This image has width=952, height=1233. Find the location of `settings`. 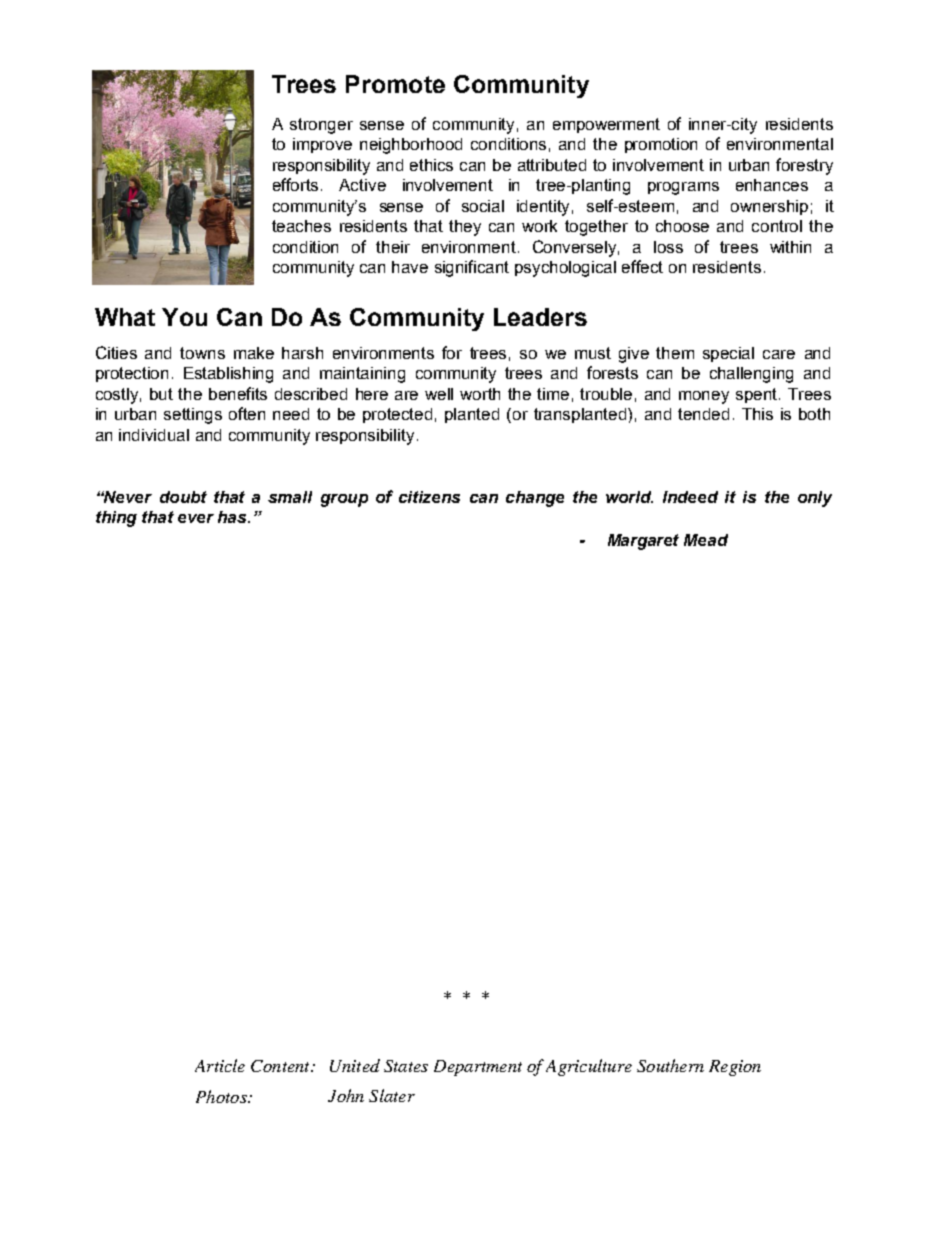

settings is located at coordinates (193, 416).
